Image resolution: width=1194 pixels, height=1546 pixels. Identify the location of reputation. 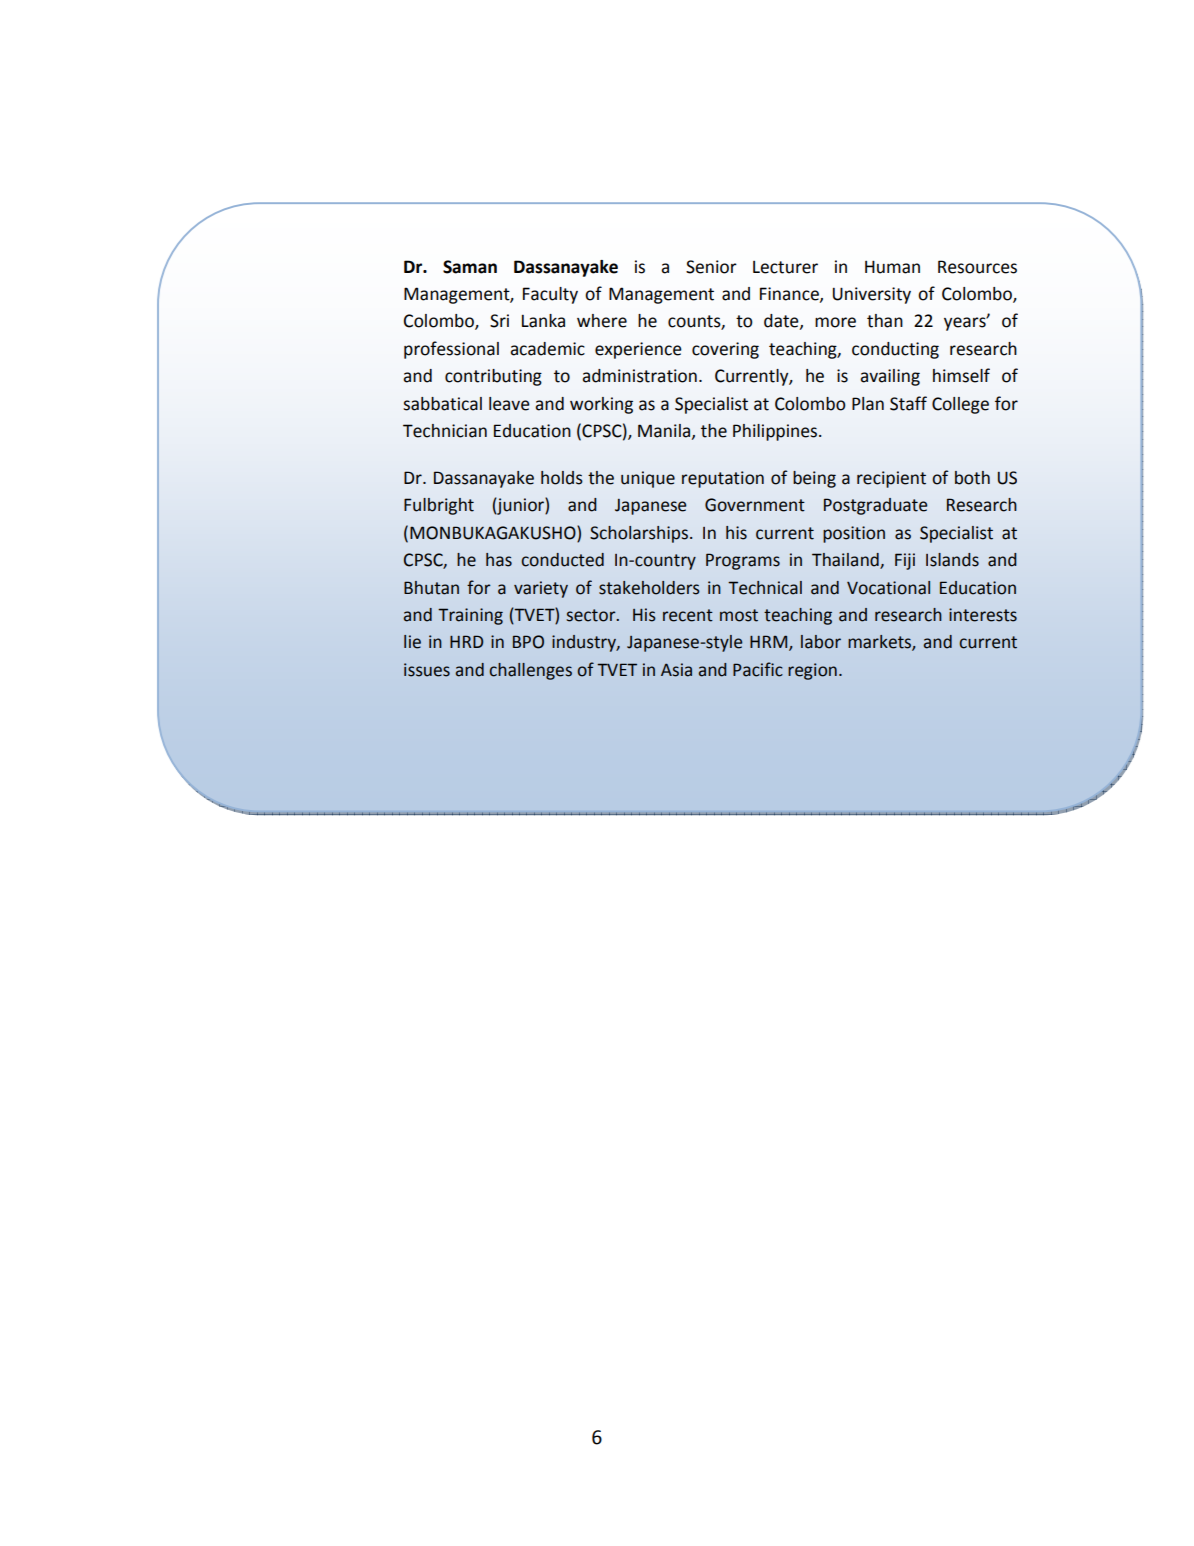
(723, 479).
